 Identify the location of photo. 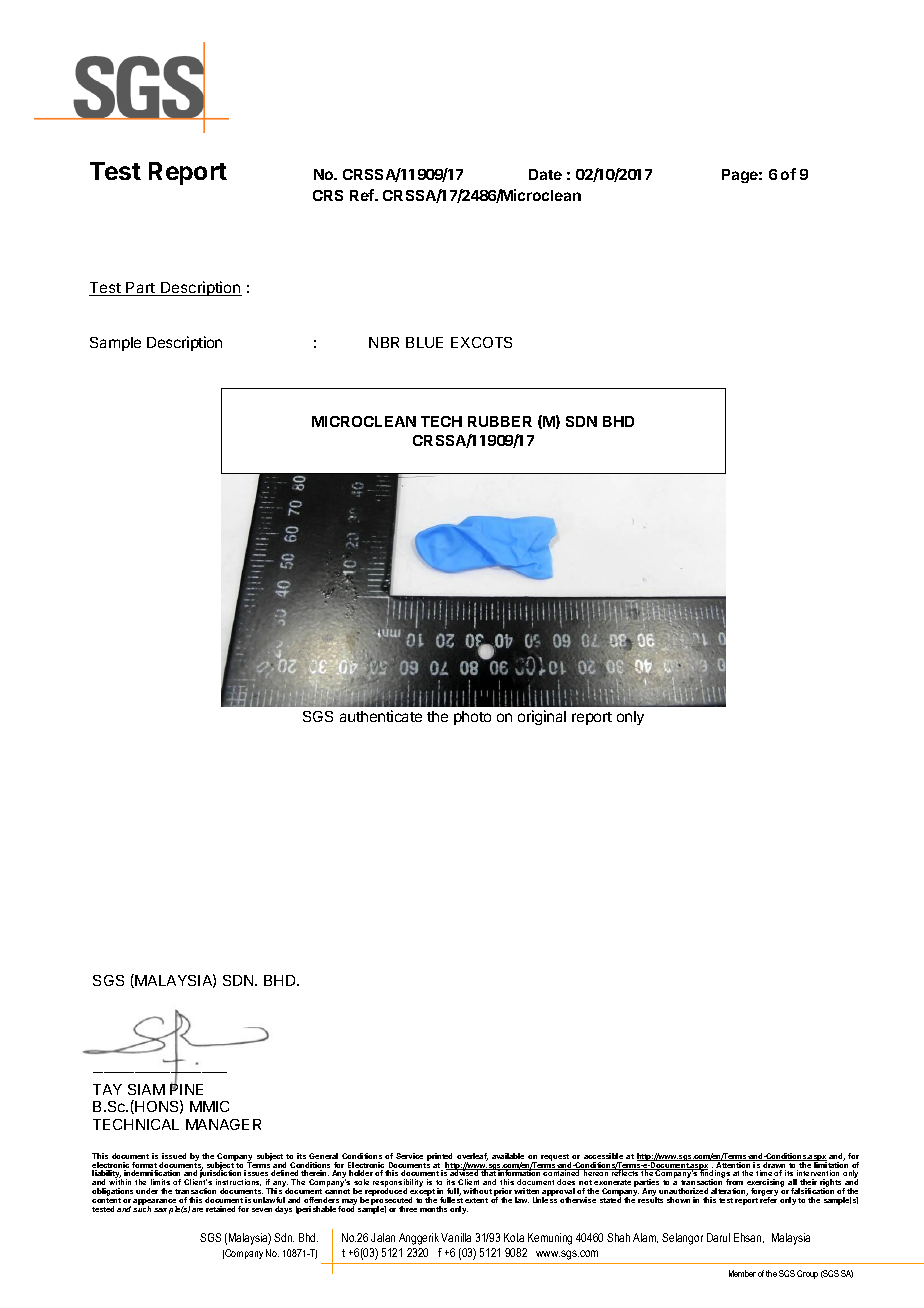
(472, 718).
